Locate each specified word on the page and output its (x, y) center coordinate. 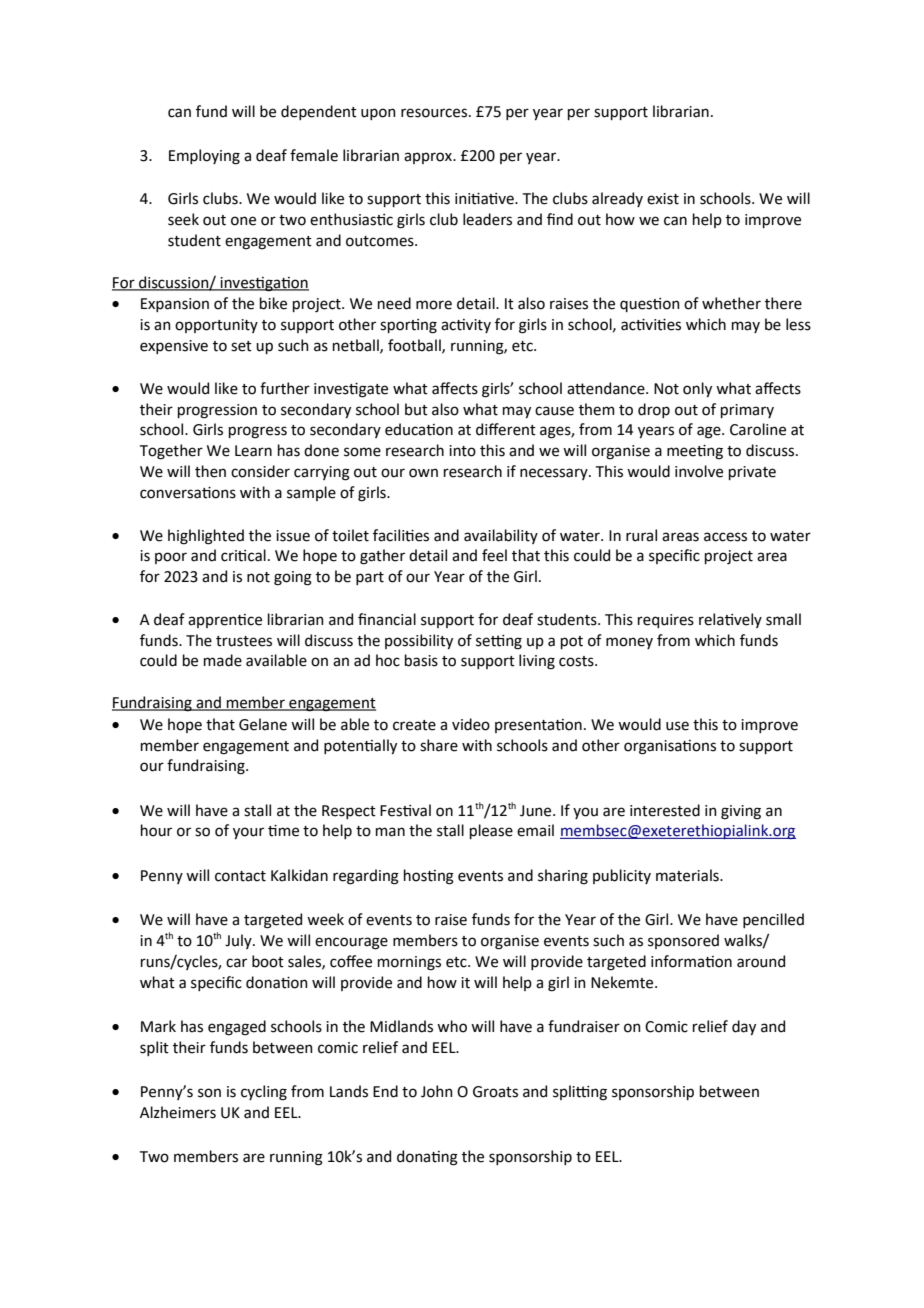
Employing (204, 157)
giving (741, 812)
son (209, 1093)
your (248, 833)
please (491, 831)
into (462, 451)
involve (699, 471)
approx (429, 158)
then (210, 471)
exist (663, 199)
